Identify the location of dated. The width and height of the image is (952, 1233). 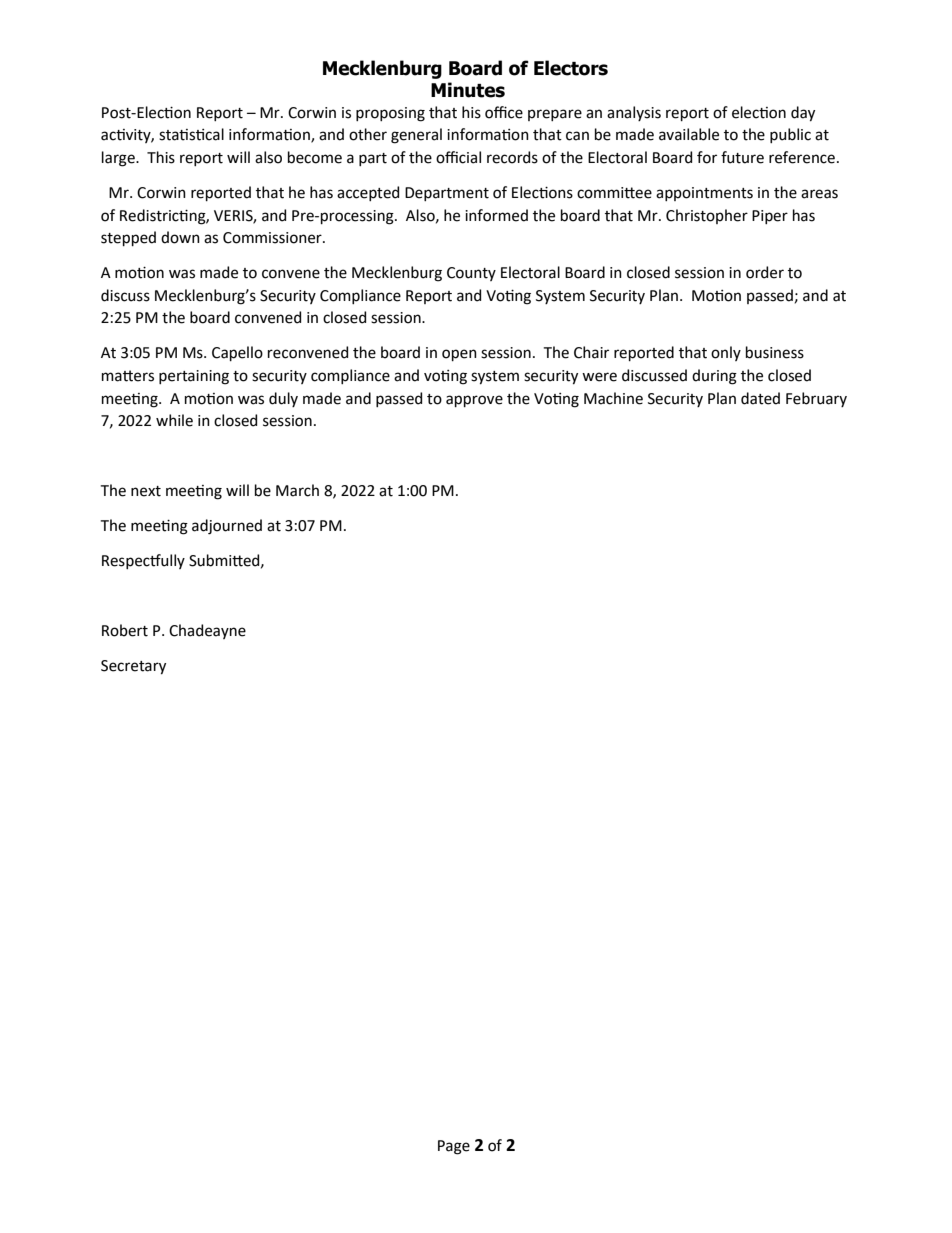
(760, 398).
